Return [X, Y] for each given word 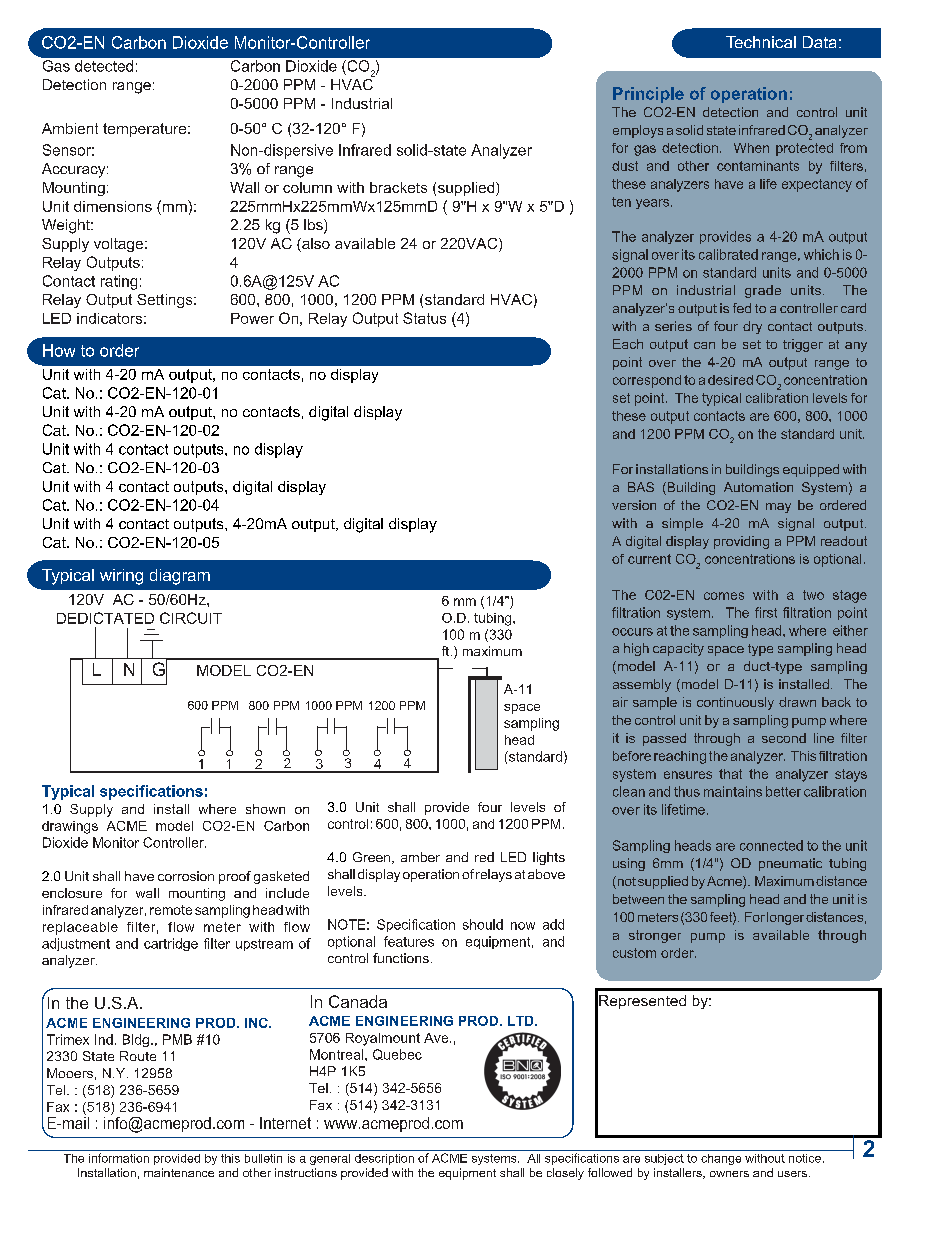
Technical [761, 42]
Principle [648, 95]
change [721, 1159]
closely [565, 1174]
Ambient [70, 128]
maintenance [179, 1172]
